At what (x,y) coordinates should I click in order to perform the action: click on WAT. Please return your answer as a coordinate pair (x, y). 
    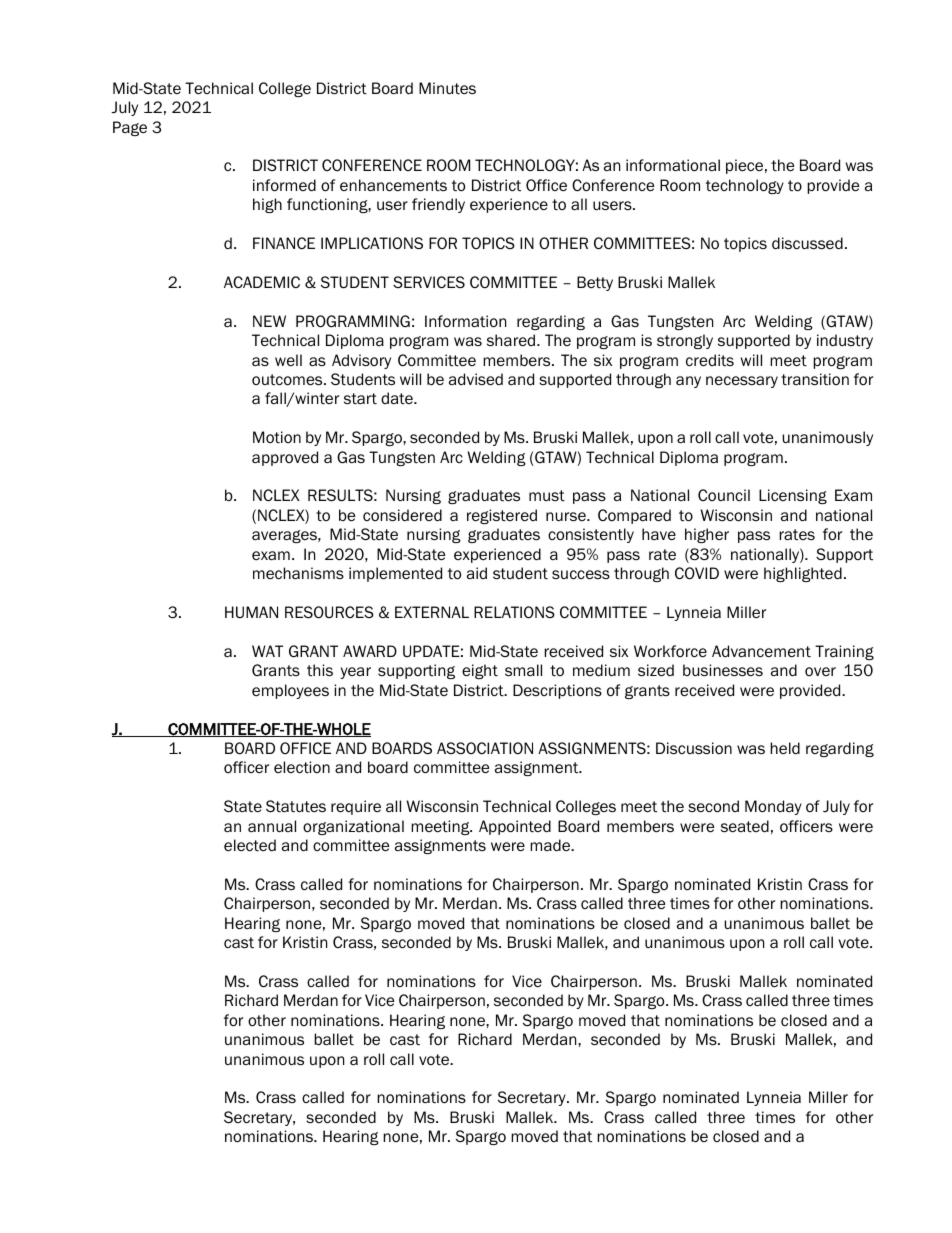
    Looking at the image, I should click on (267, 651).
